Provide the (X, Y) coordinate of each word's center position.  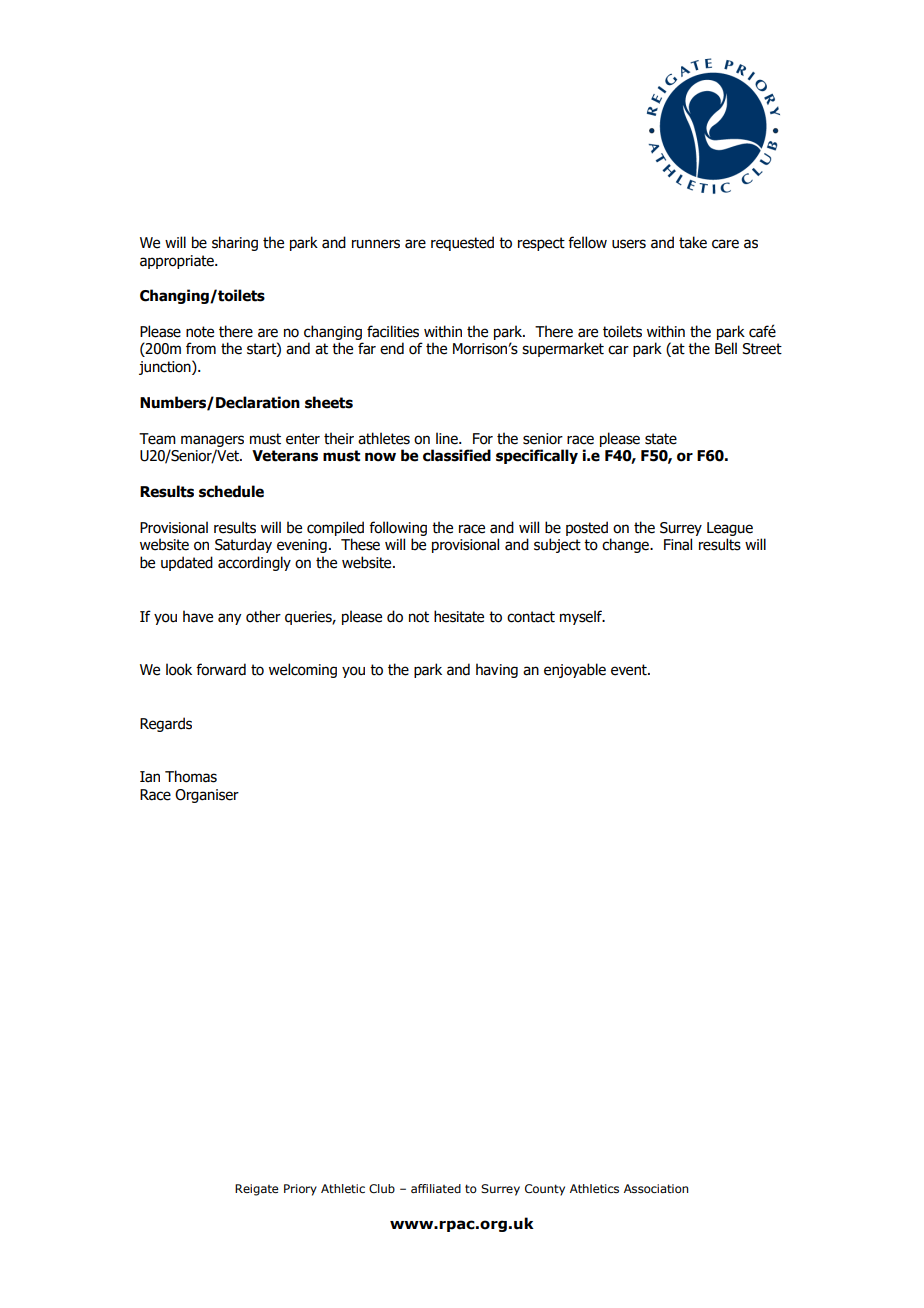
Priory (300, 1190)
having (497, 670)
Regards (166, 724)
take (693, 242)
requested (462, 243)
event (630, 670)
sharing (235, 243)
